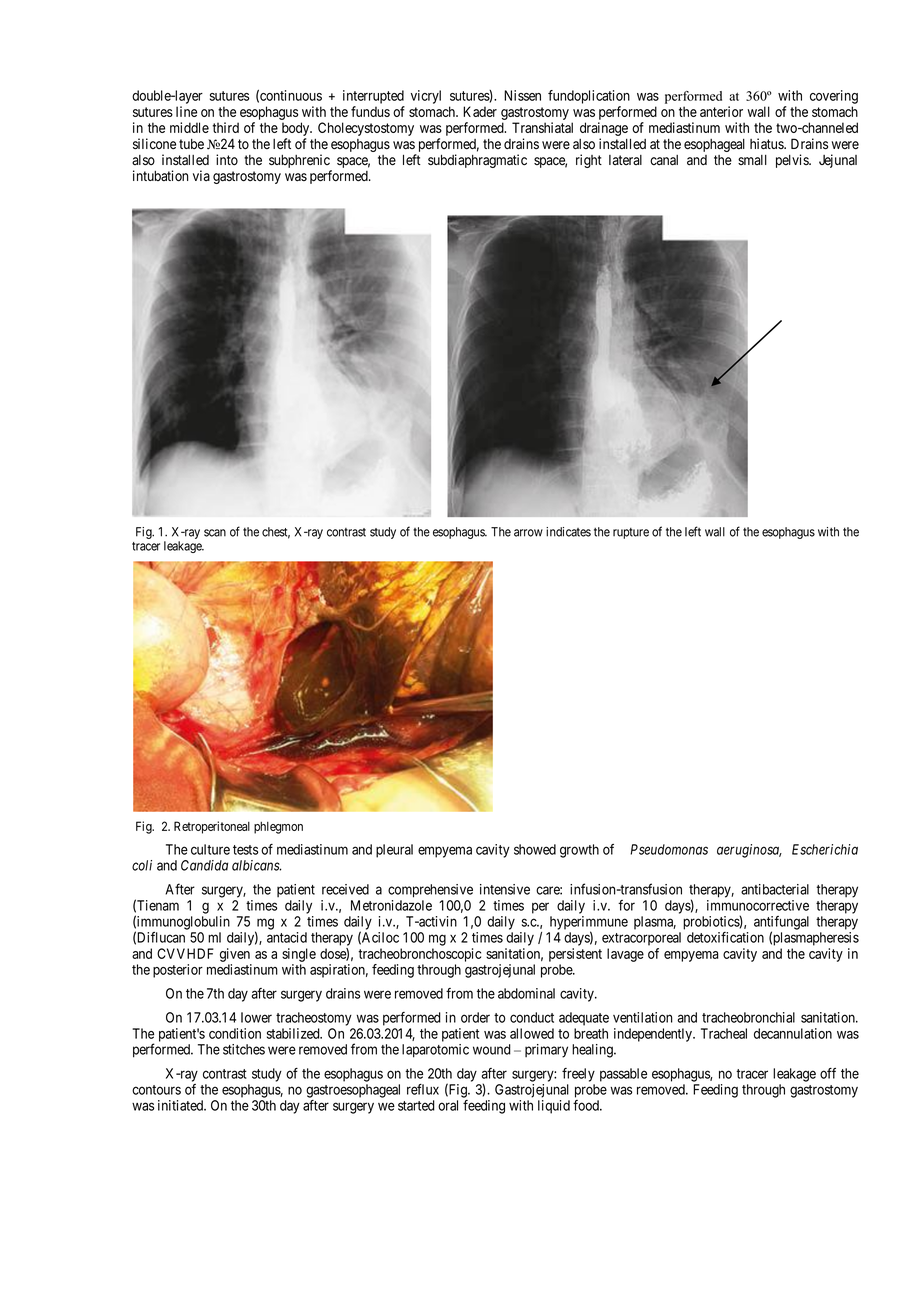 The image size is (924, 1308). I want to click on wound, so click(492, 1049).
